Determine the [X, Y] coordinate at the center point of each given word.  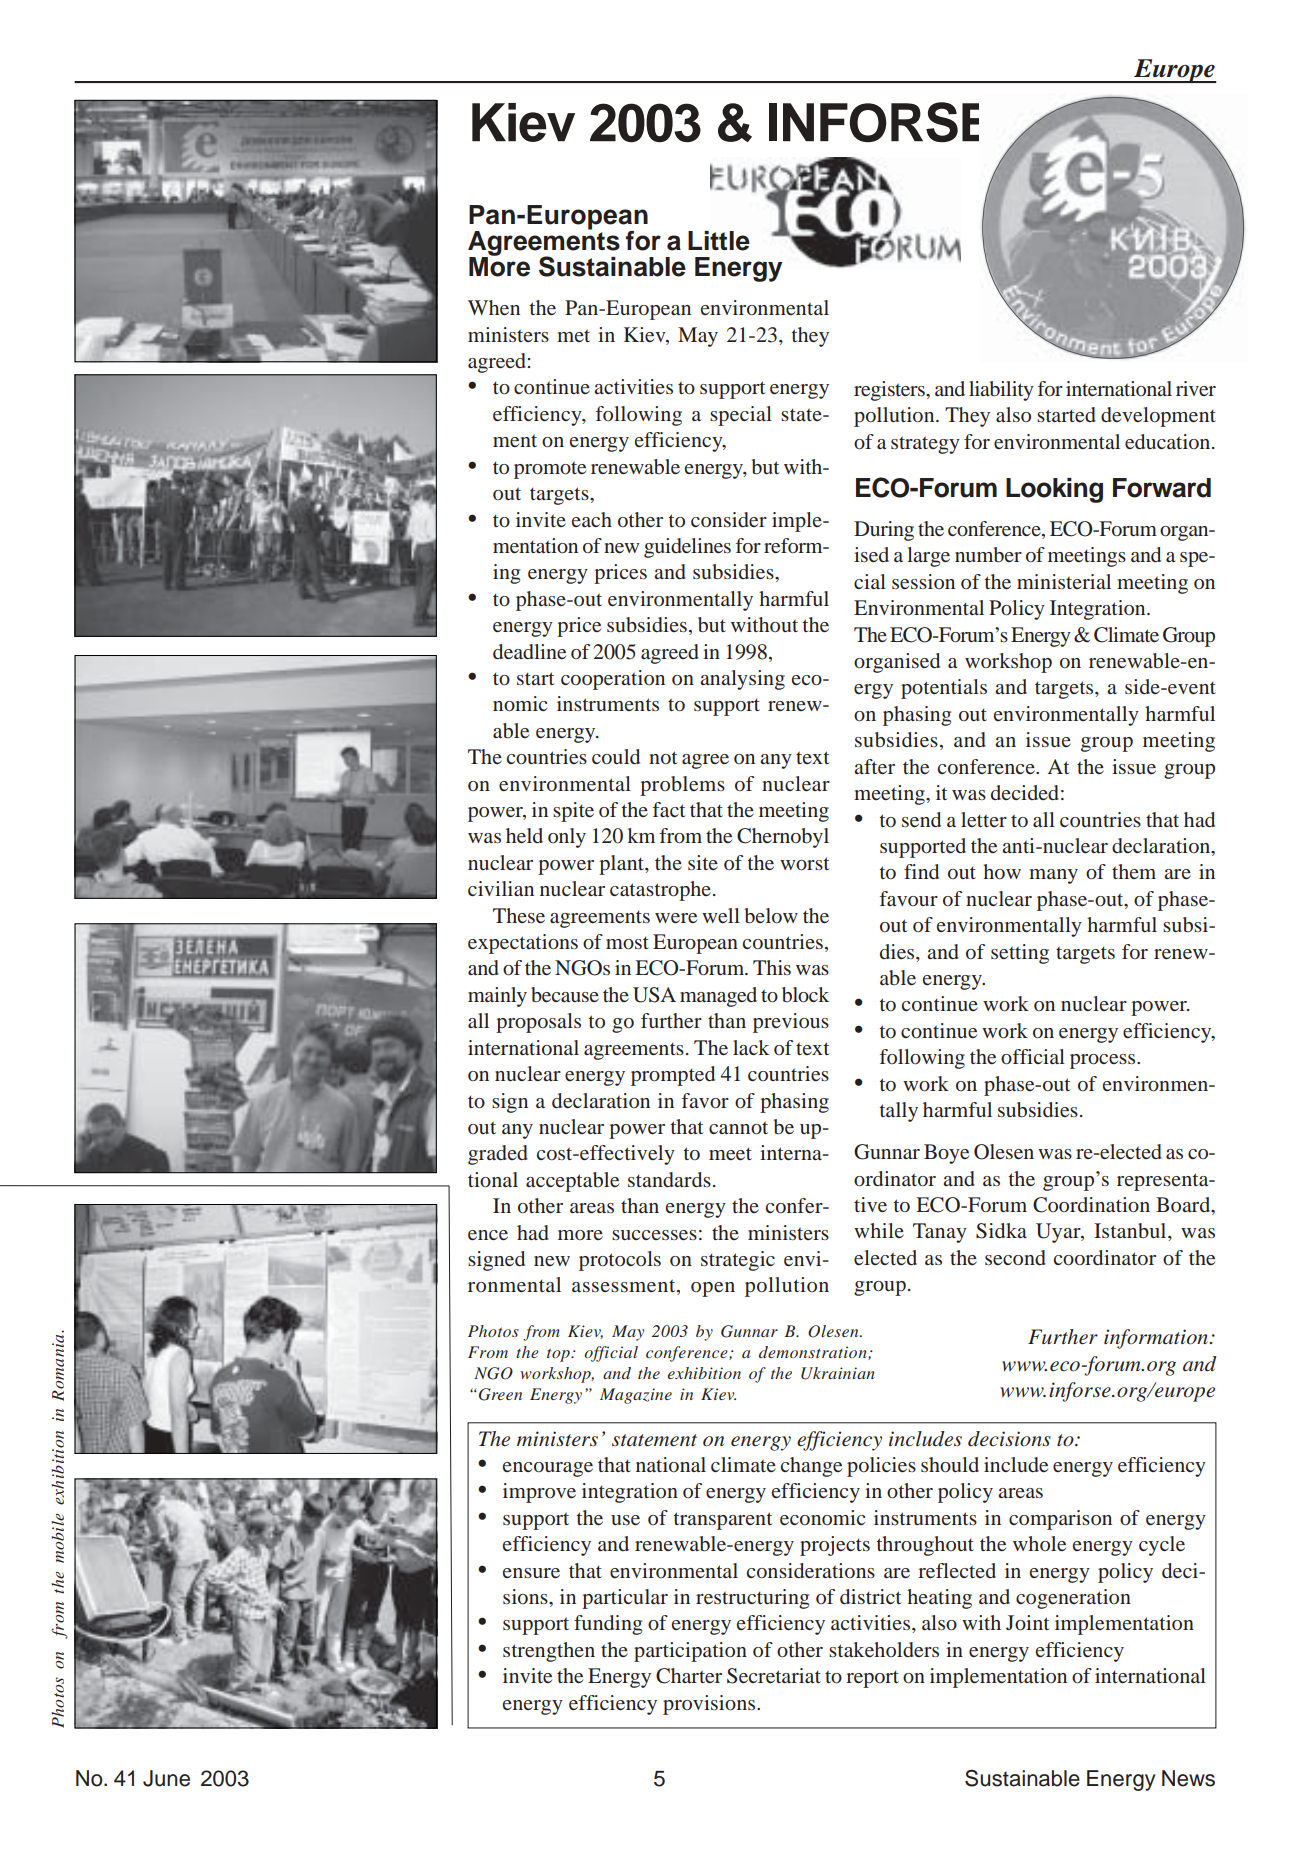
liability [1001, 391]
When [494, 307]
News [1188, 1778]
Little [719, 241]
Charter [689, 1676]
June [166, 1778]
